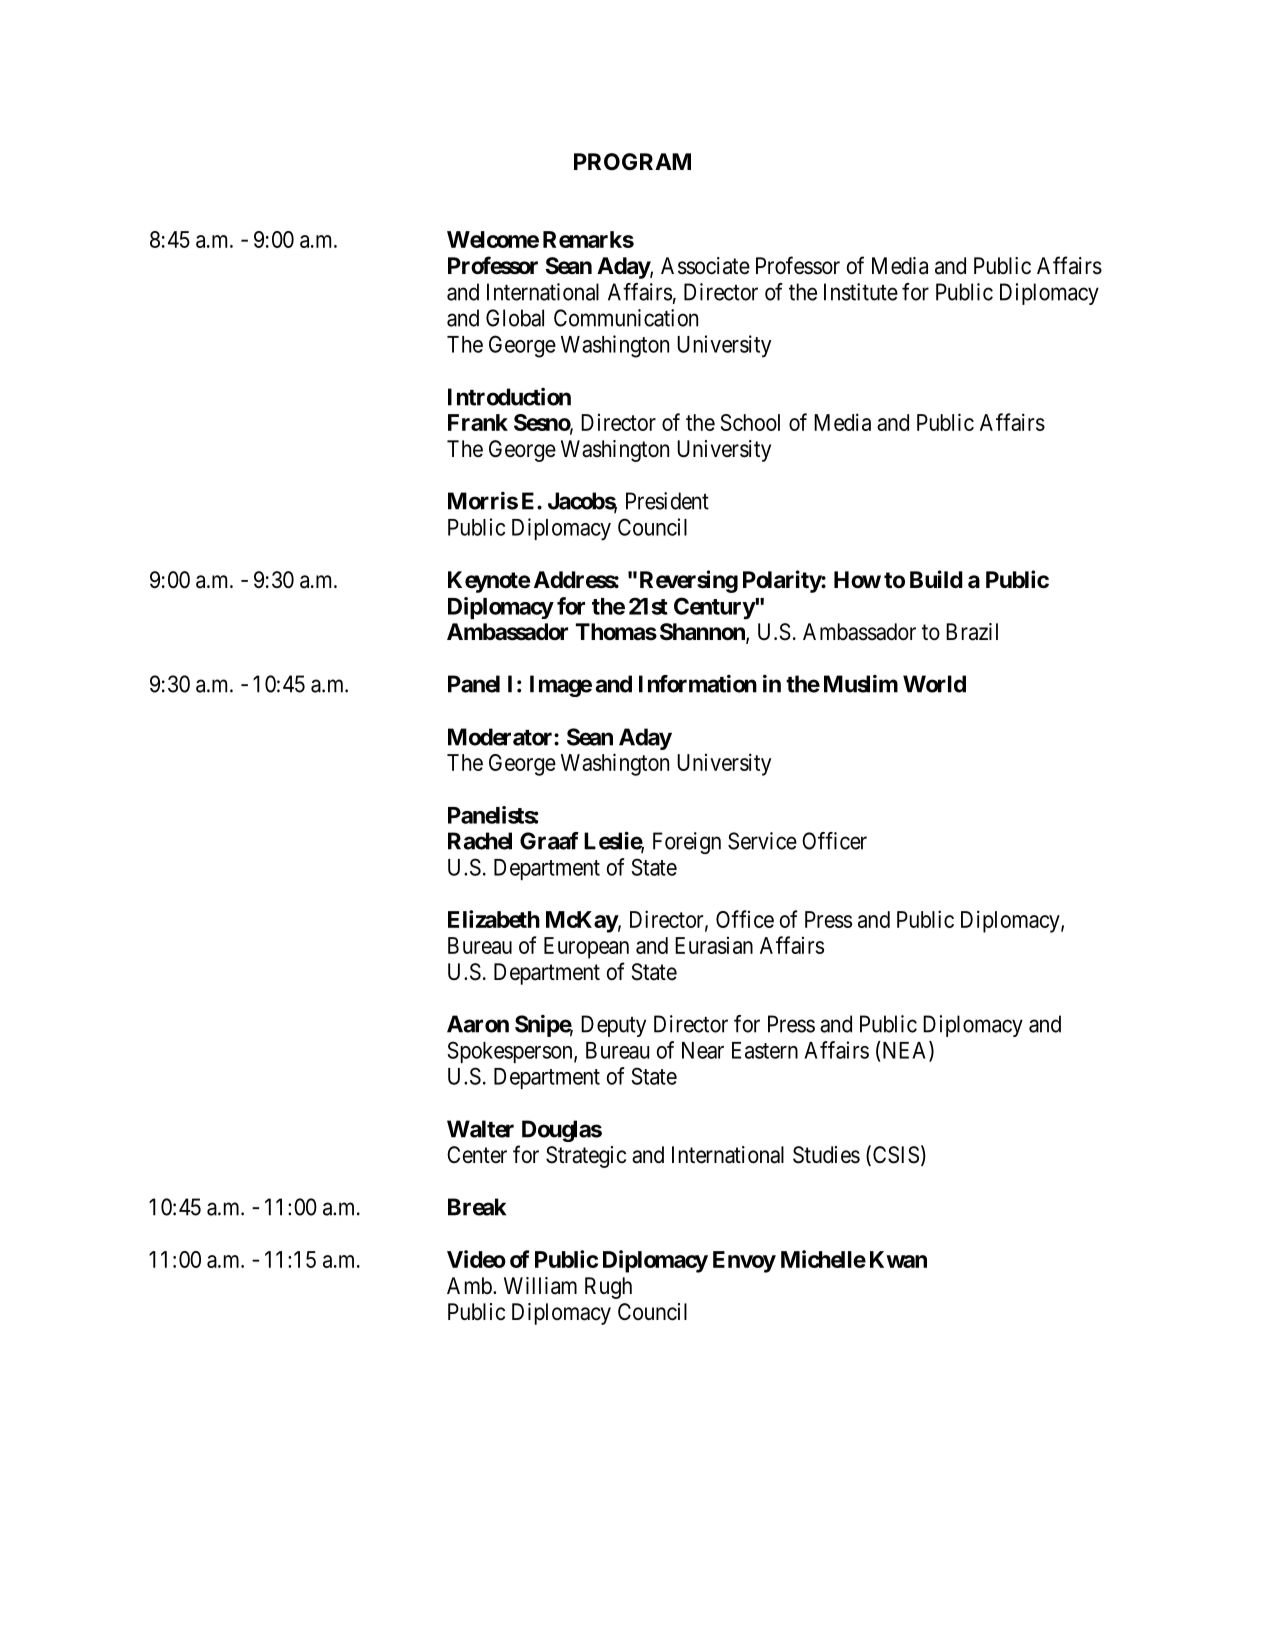  What do you see at coordinates (705, 266) in the document?
I see `Associate` at bounding box center [705, 266].
